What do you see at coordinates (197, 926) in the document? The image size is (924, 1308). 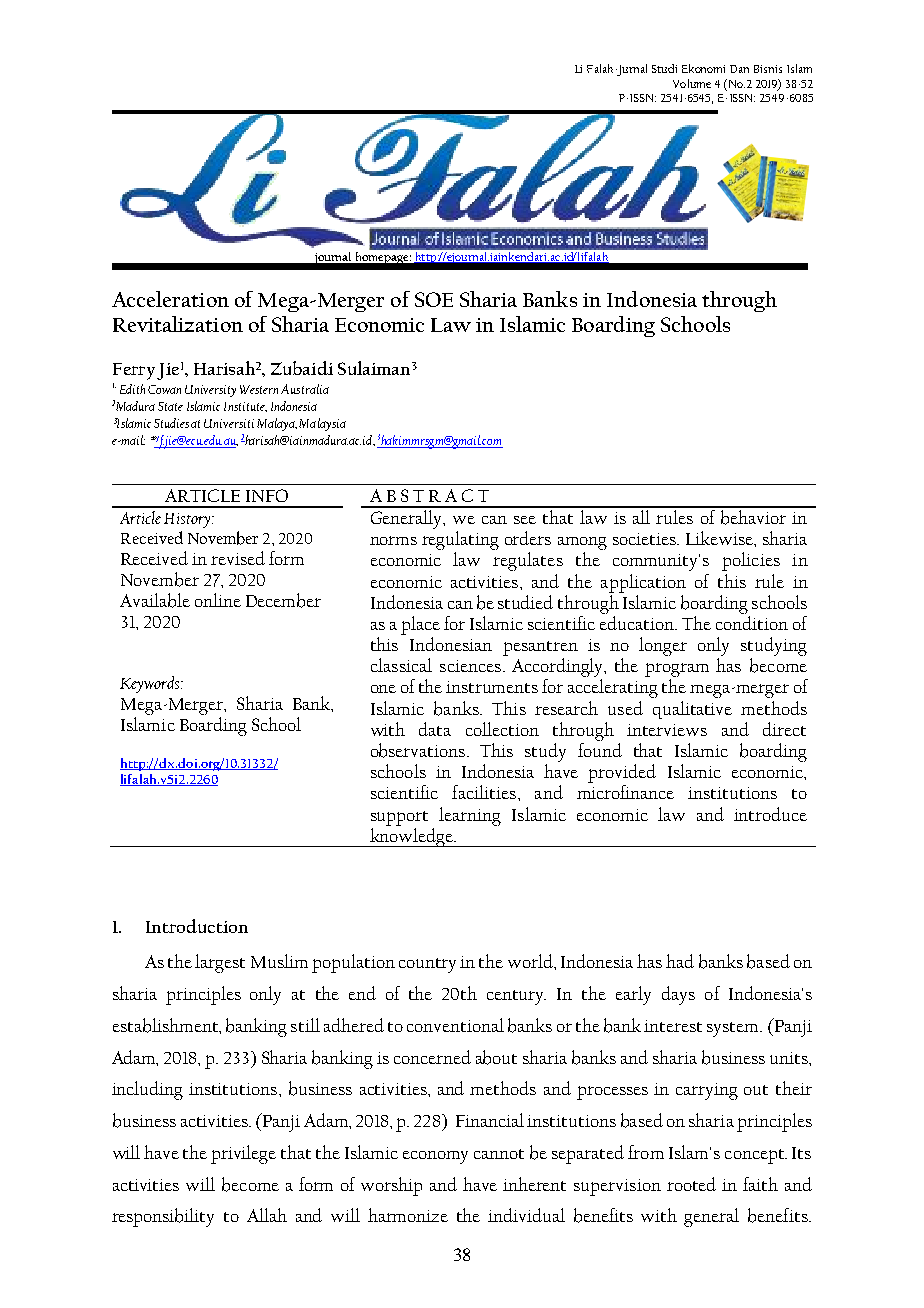 I see `Introduction` at bounding box center [197, 926].
